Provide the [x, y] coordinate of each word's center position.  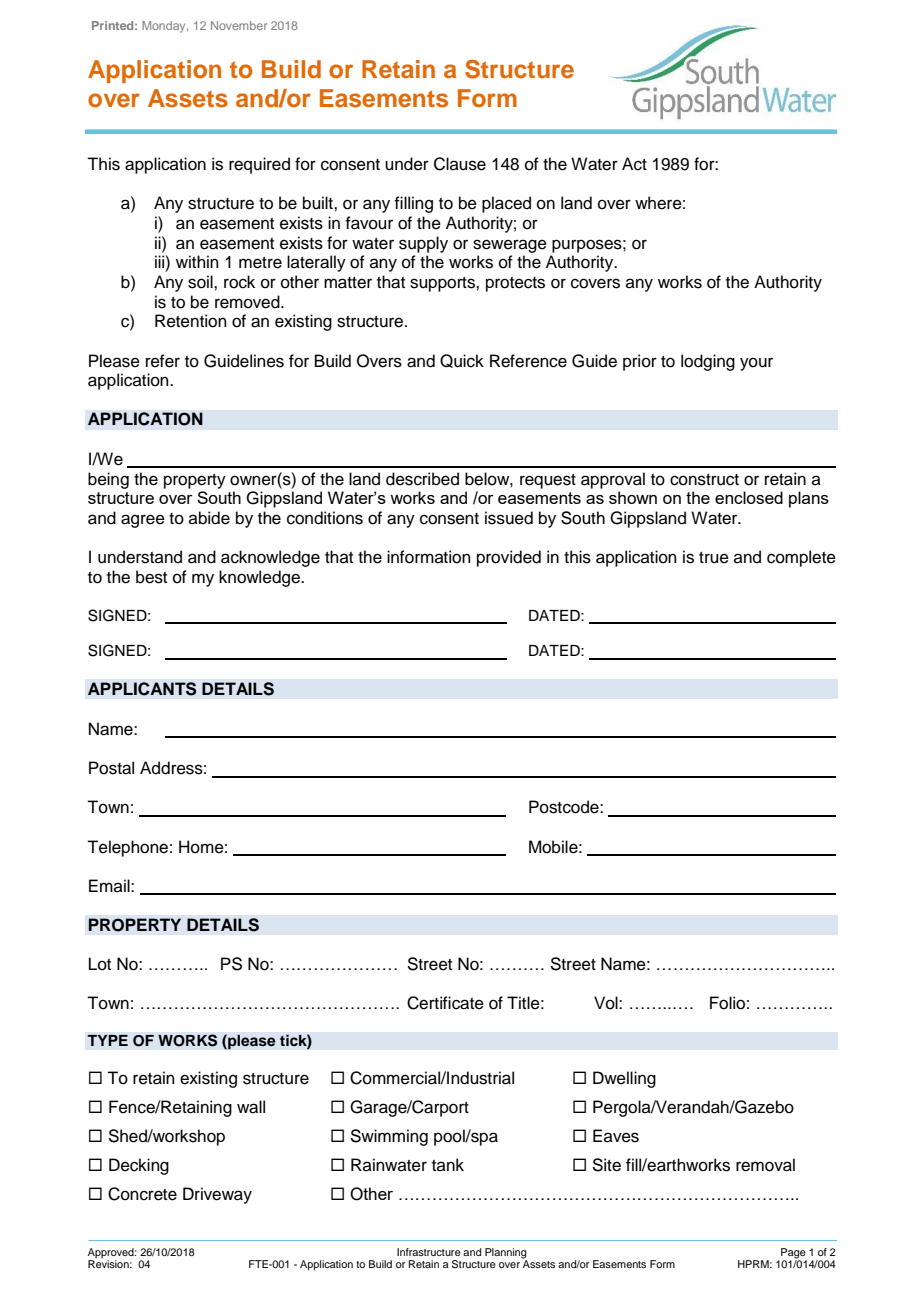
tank [448, 1164]
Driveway [217, 1195]
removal [765, 1165]
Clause [460, 164]
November [239, 25]
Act [634, 164]
